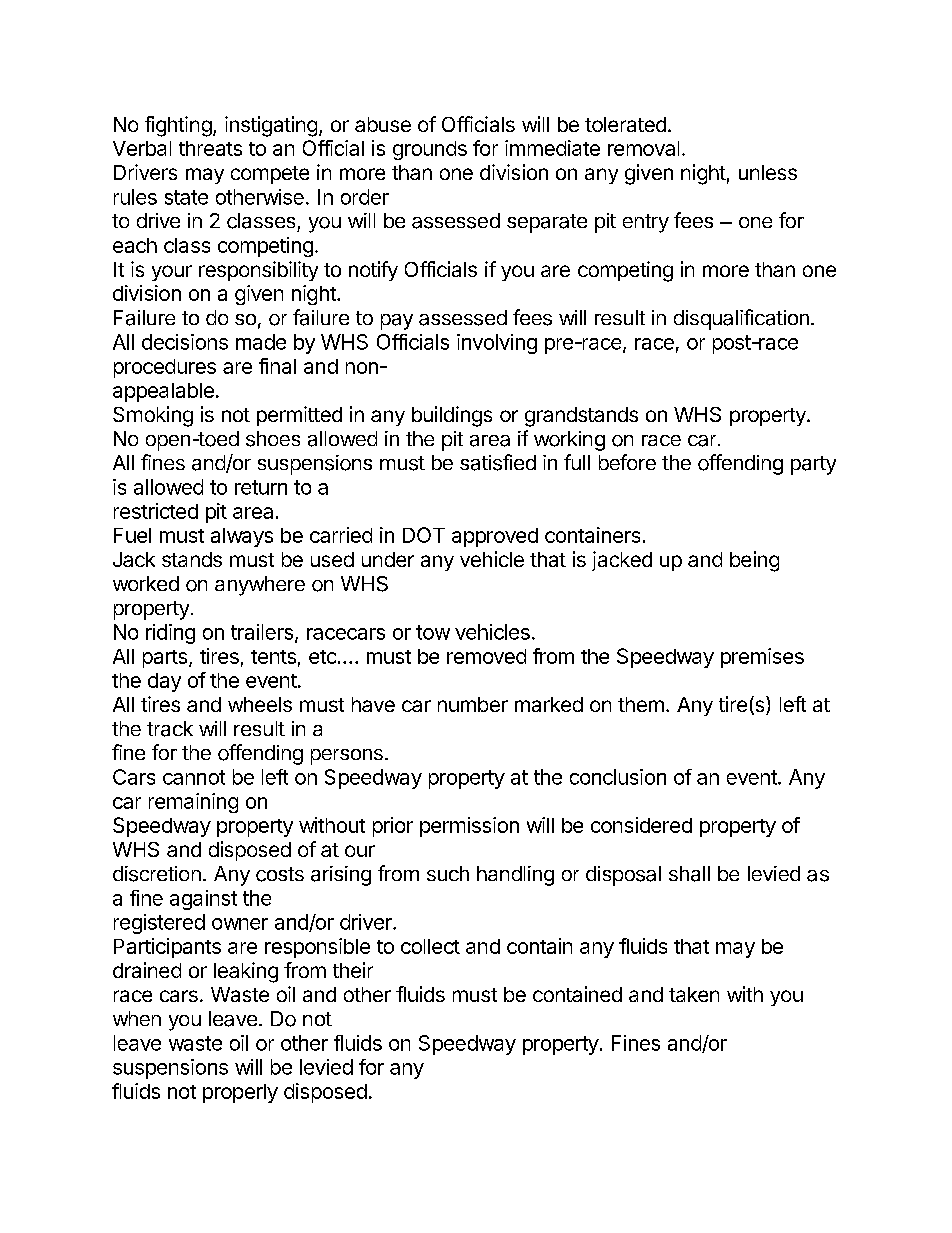  What do you see at coordinates (210, 148) in the document?
I see `threats` at bounding box center [210, 148].
